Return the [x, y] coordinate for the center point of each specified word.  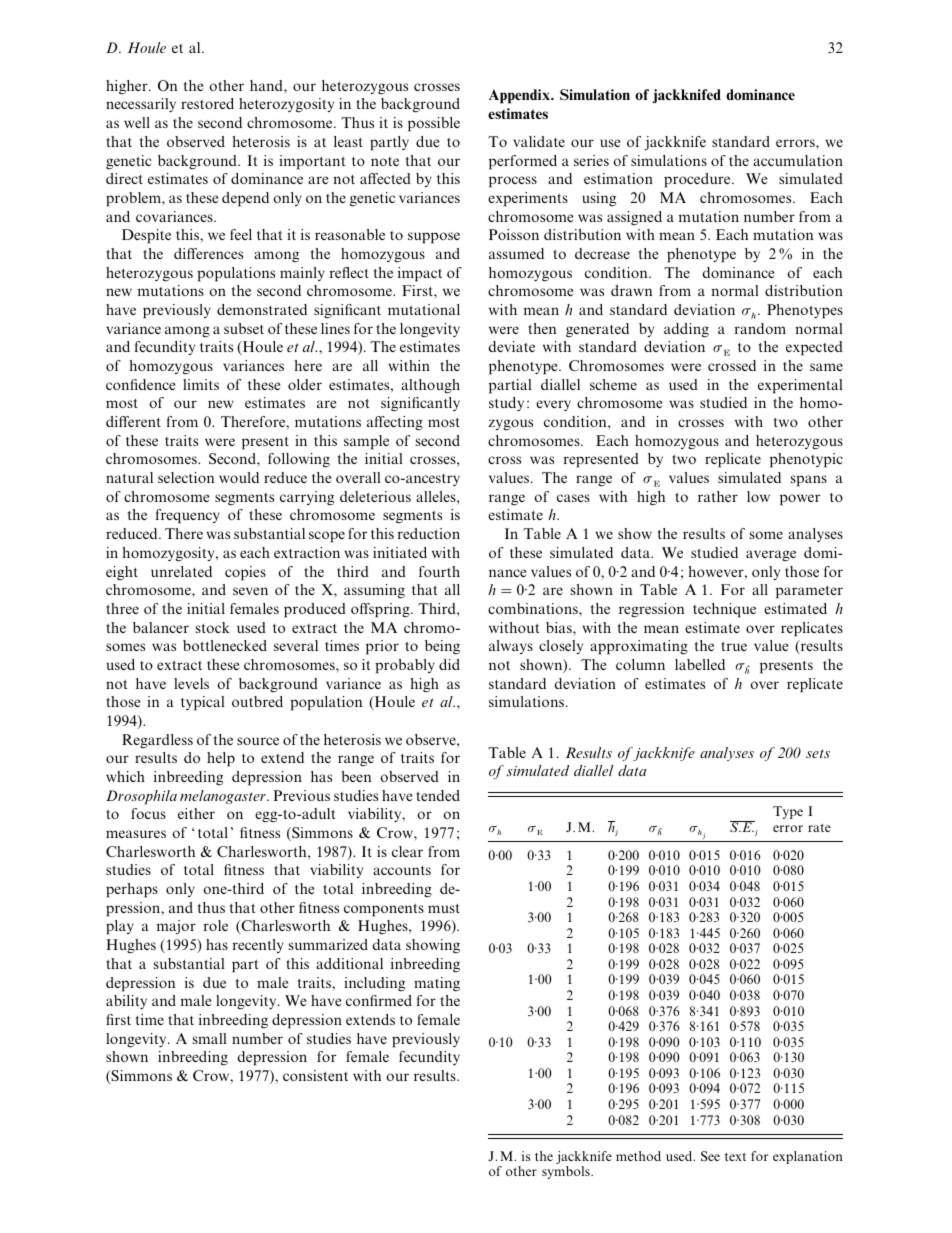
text [735, 1157]
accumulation [798, 160]
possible [434, 124]
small [209, 1038]
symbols [567, 1172]
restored [207, 103]
